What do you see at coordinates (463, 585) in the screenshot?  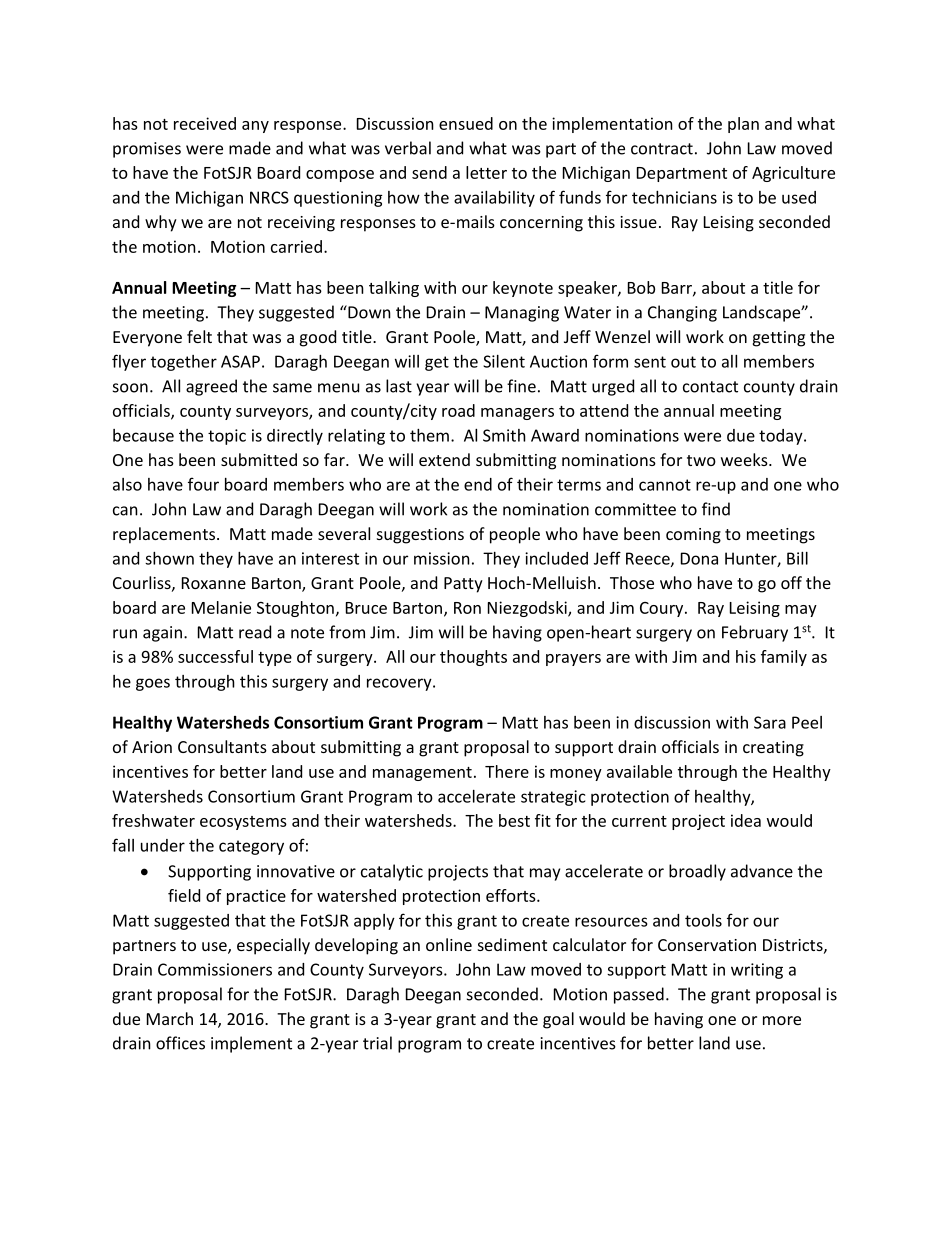 I see `Patty` at bounding box center [463, 585].
